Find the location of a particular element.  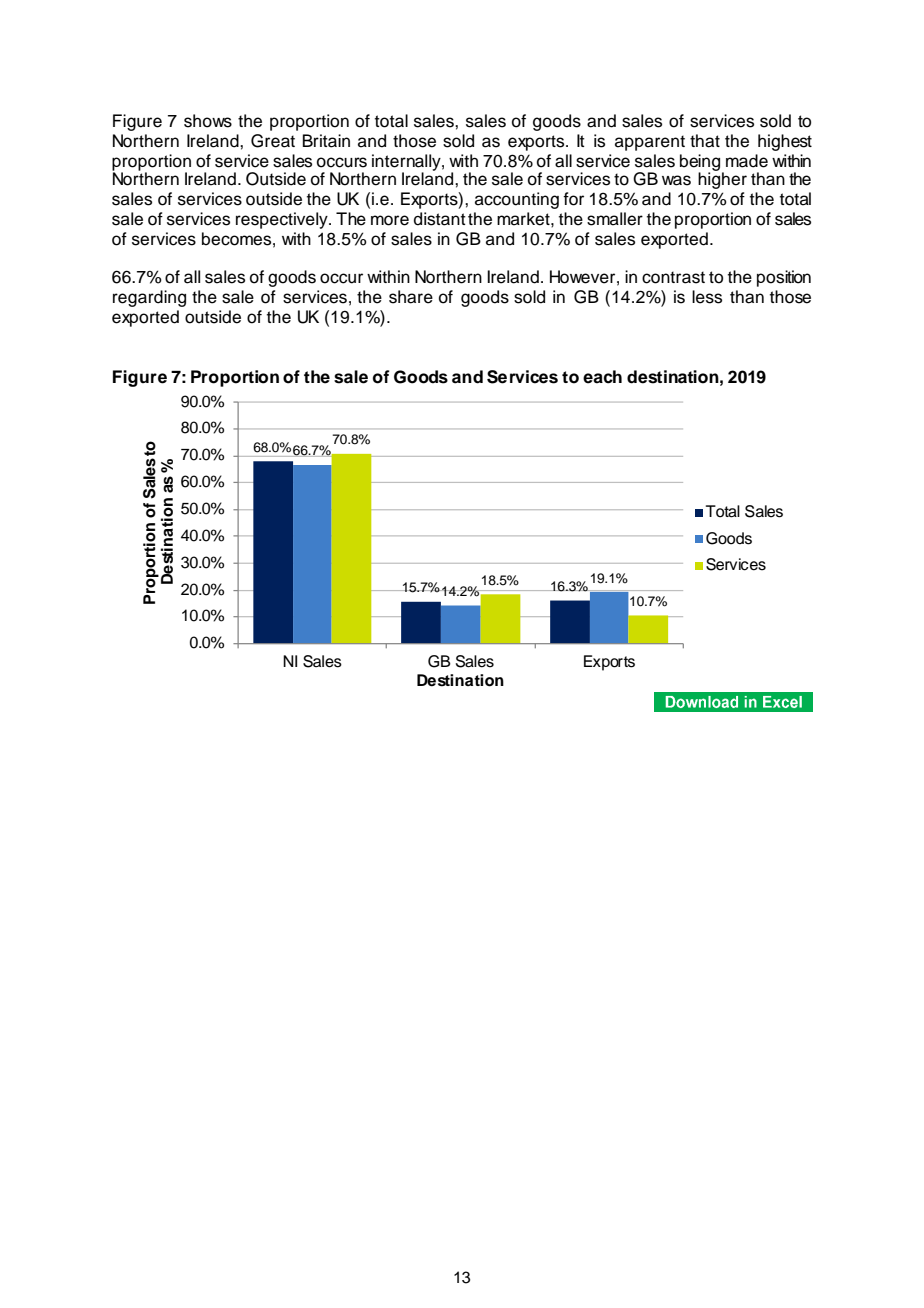

distant is located at coordinates (440, 219).
